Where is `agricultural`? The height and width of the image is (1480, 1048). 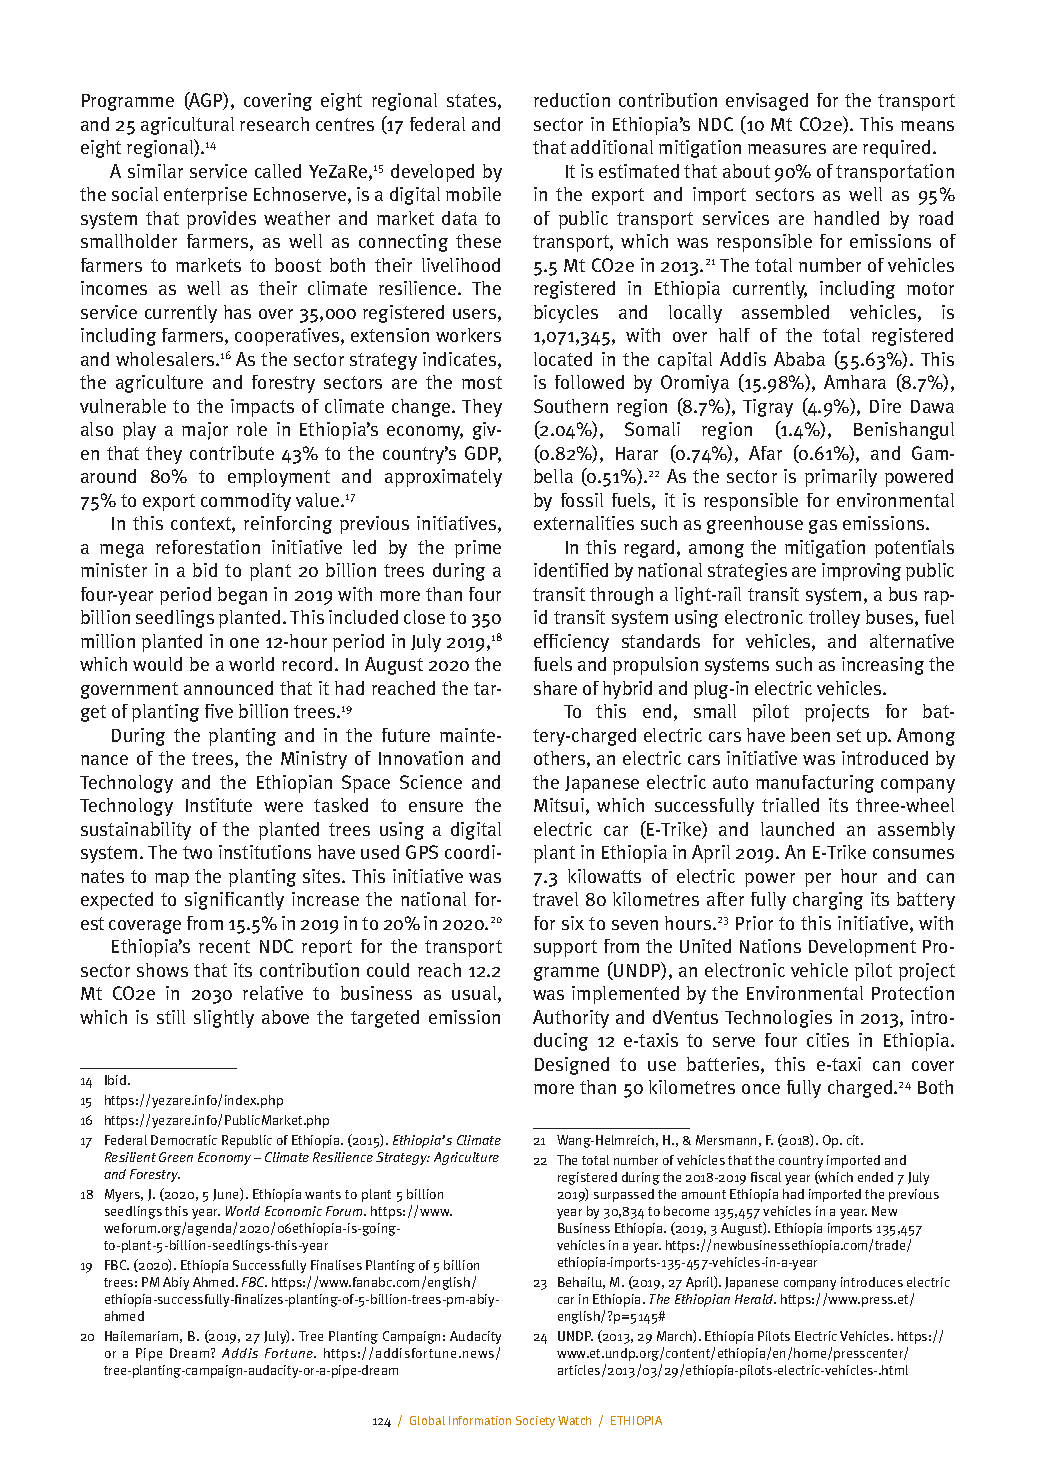
agricultural is located at coordinates (187, 126).
